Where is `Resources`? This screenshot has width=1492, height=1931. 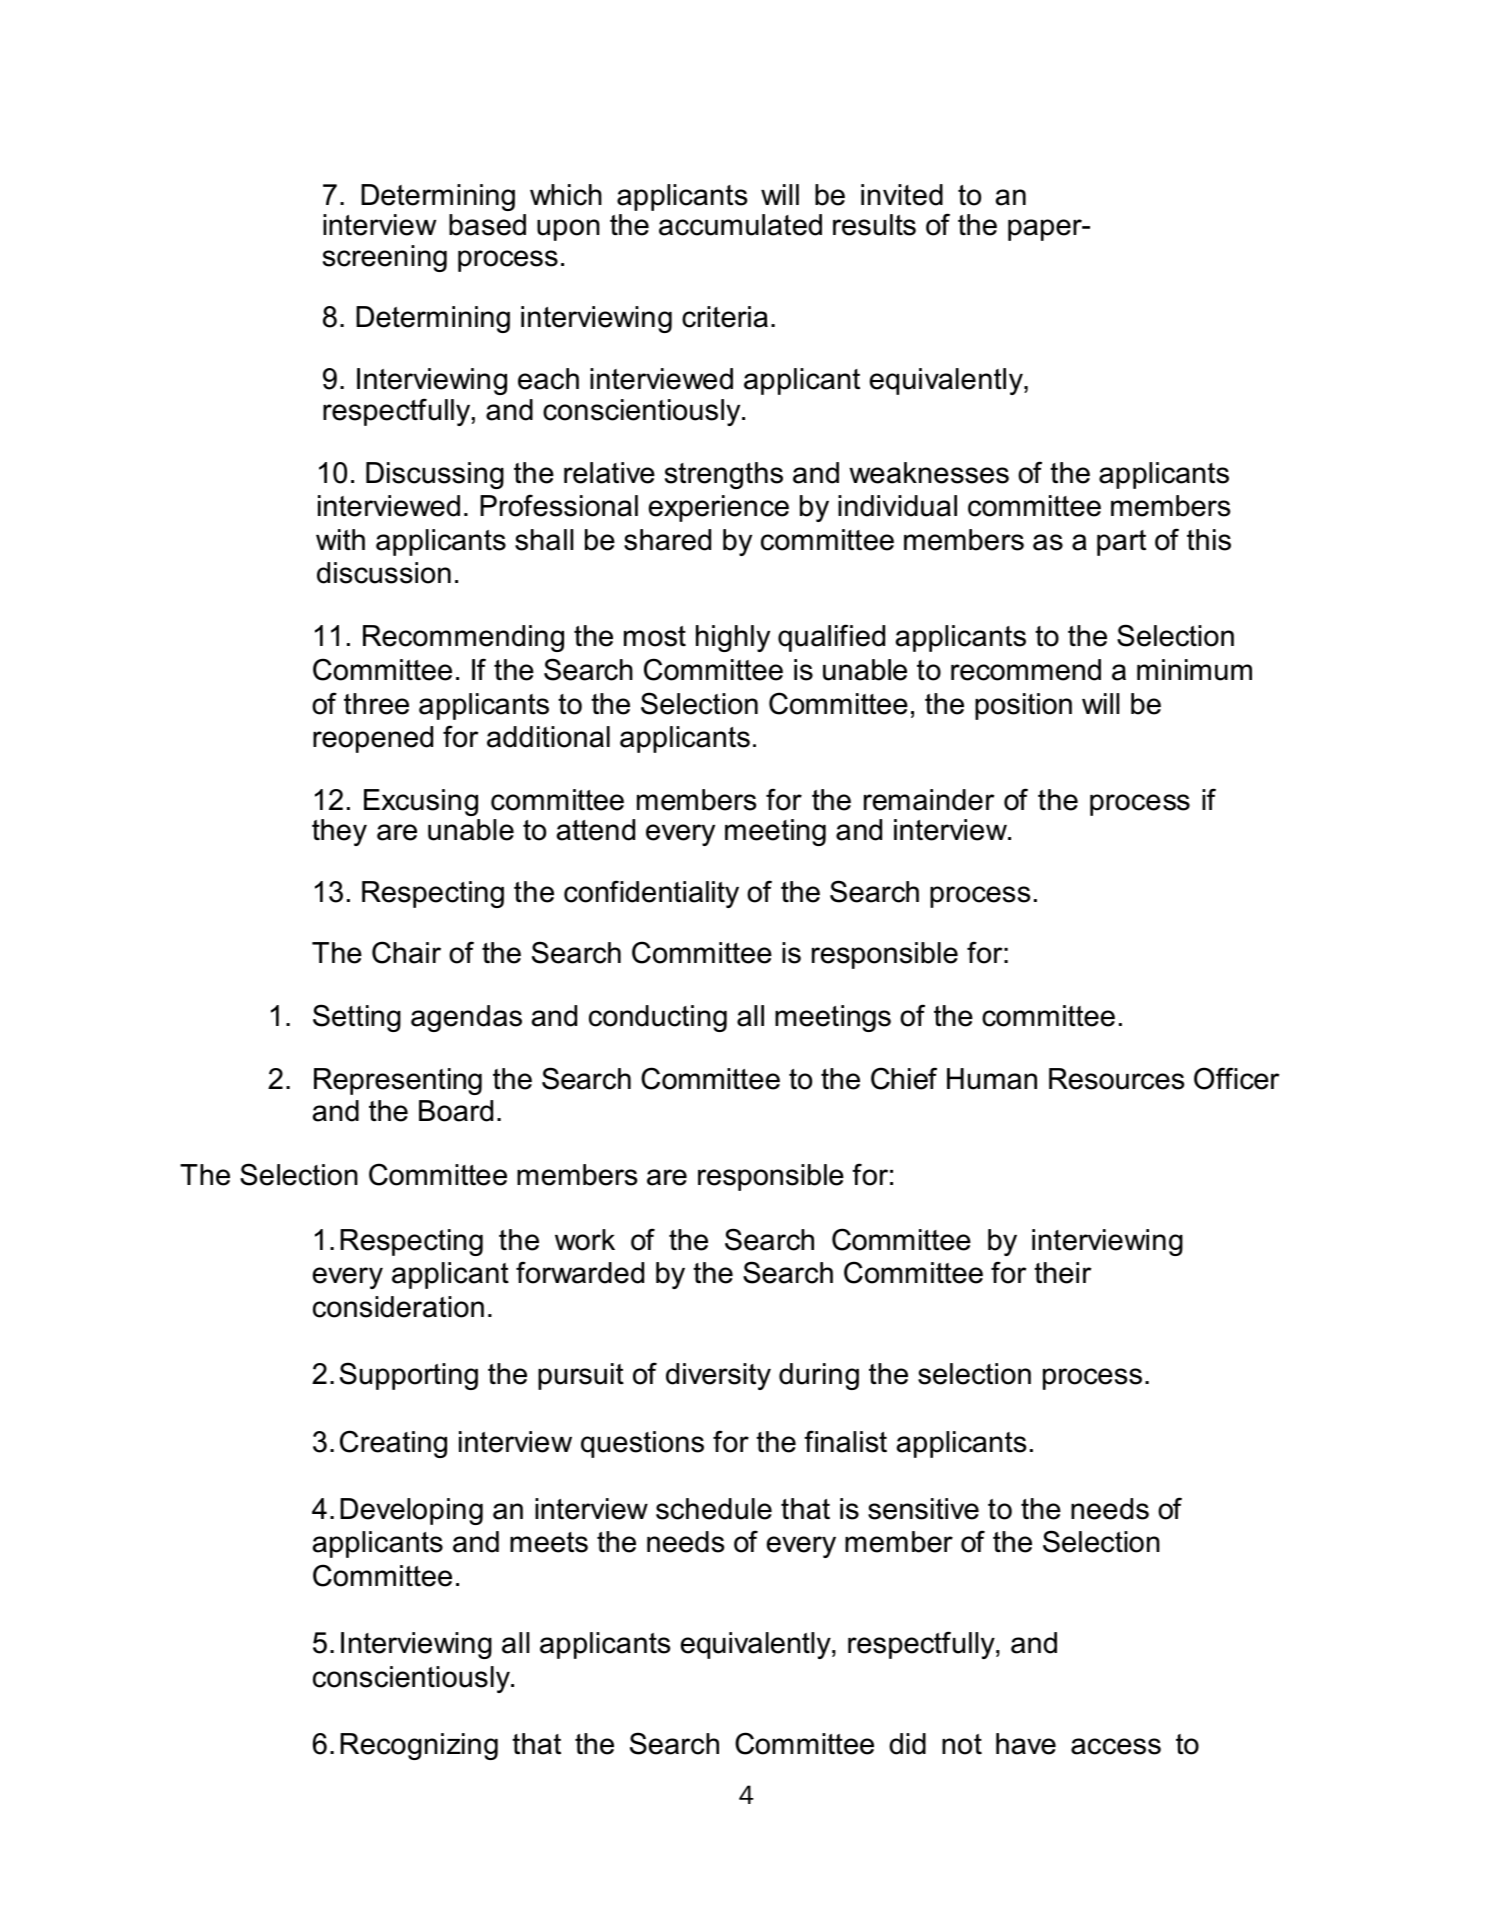
Resources is located at coordinates (1116, 1079).
